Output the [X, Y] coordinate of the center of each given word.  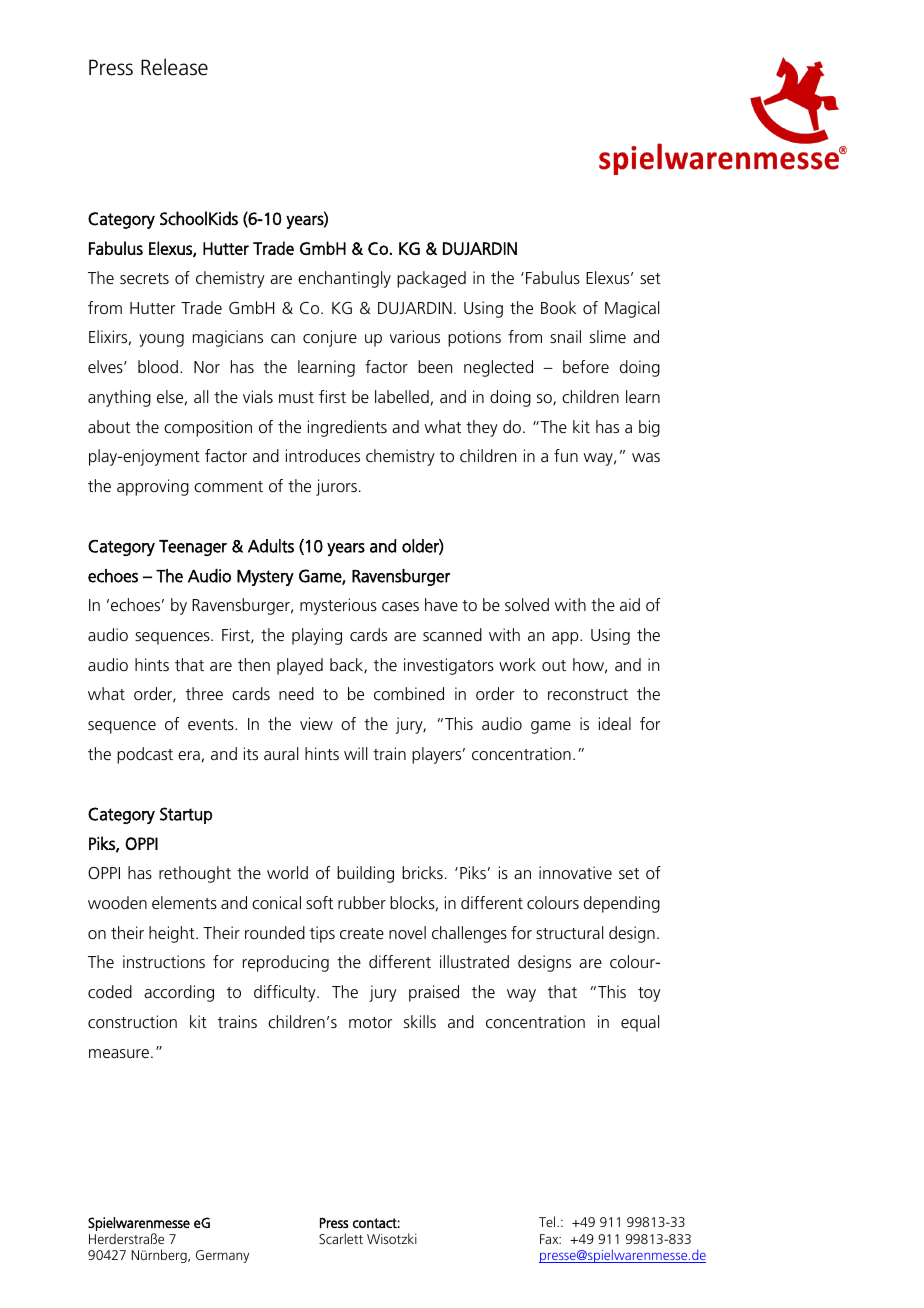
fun [566, 455]
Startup [186, 815]
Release [174, 67]
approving [153, 487]
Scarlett [341, 1238]
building [365, 874]
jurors [336, 487]
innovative [575, 872]
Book [558, 307]
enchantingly [344, 279]
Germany [222, 1256]
